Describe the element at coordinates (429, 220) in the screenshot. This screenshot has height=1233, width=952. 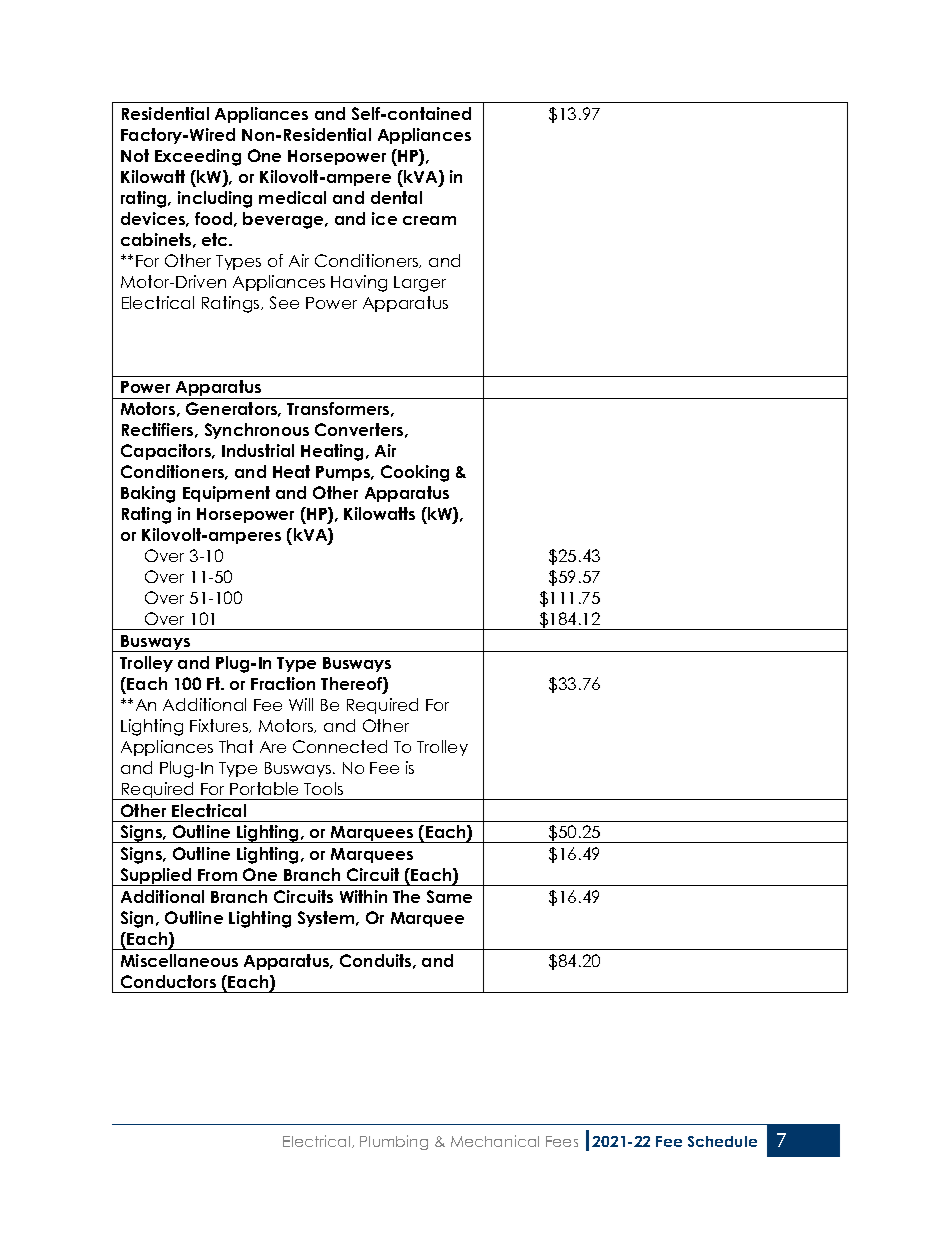
I see `cream` at that location.
